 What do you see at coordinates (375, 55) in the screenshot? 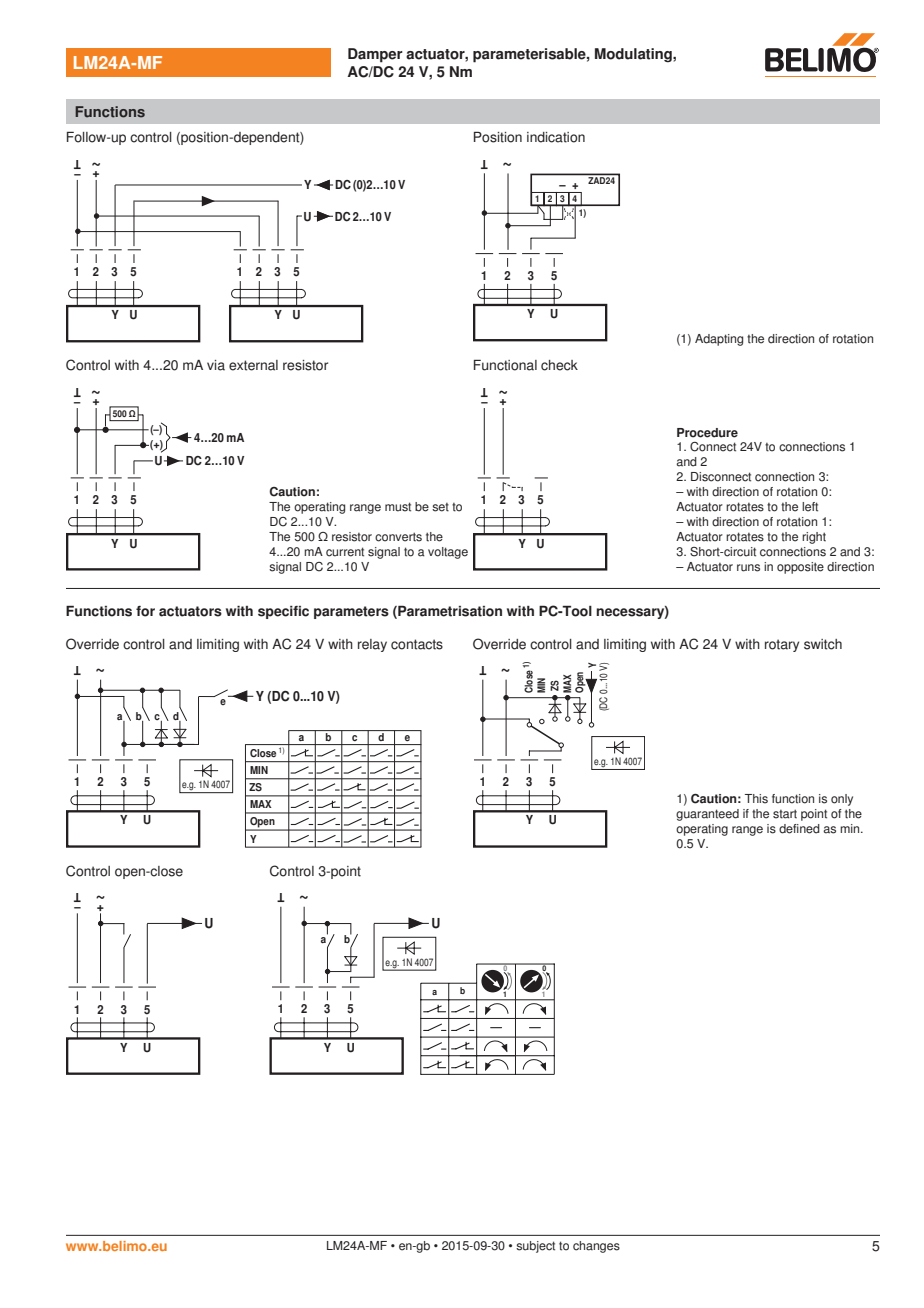
I see `Damper` at bounding box center [375, 55].
